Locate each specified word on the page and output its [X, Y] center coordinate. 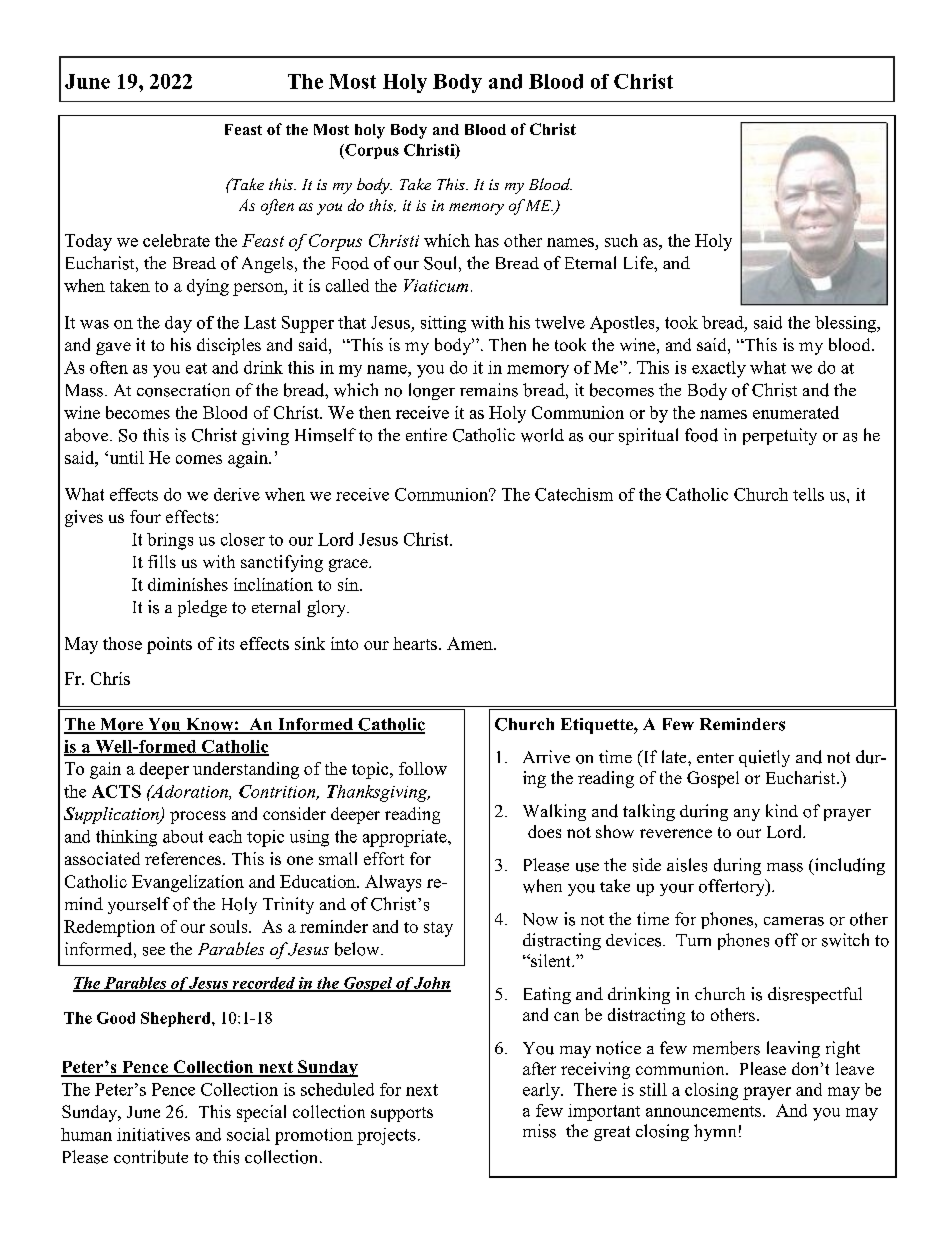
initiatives [153, 1134]
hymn [715, 1132]
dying [208, 287]
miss [539, 1131]
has [487, 240]
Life [639, 262]
